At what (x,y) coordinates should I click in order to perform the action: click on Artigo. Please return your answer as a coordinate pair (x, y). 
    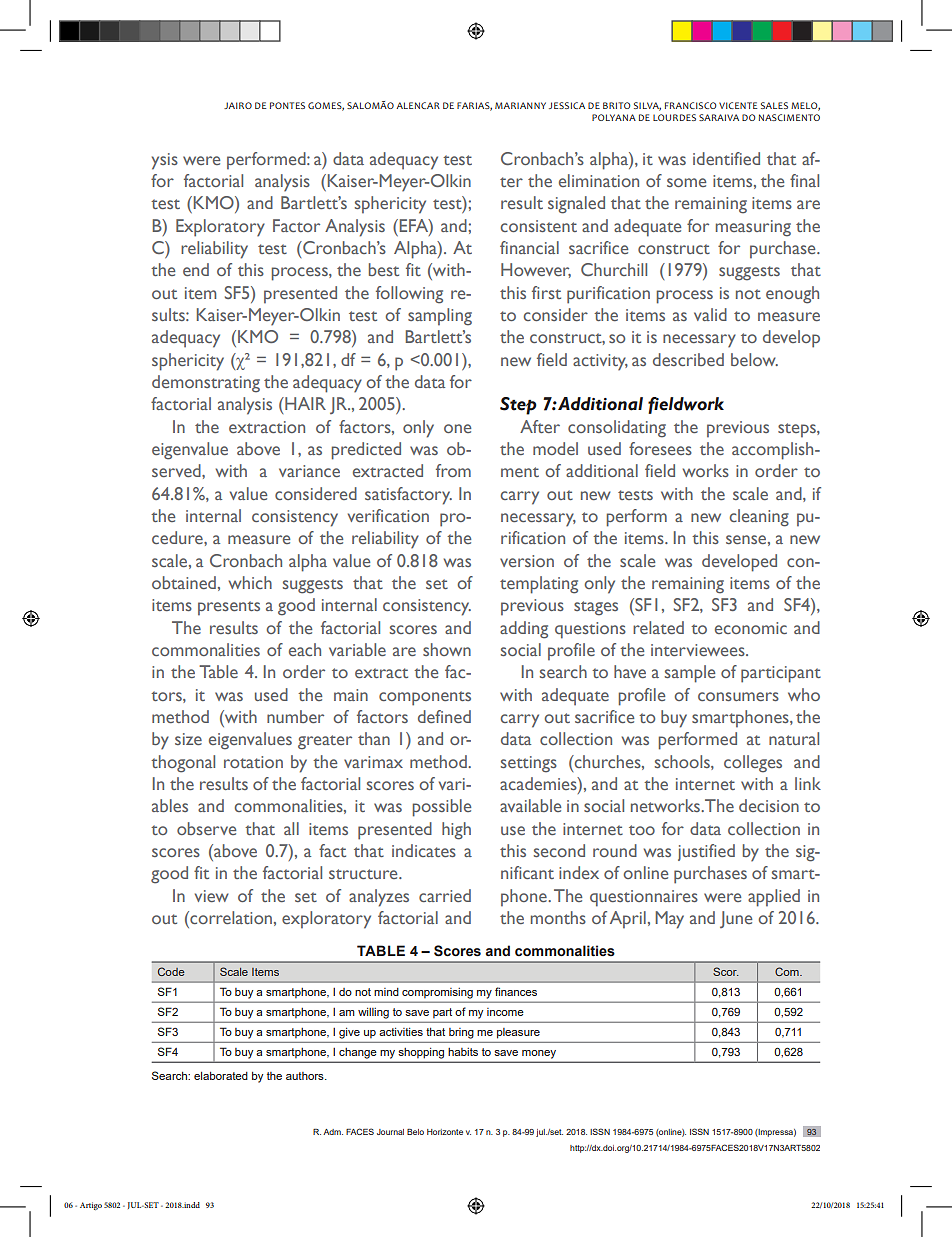
    Looking at the image, I should click on (91, 1206).
